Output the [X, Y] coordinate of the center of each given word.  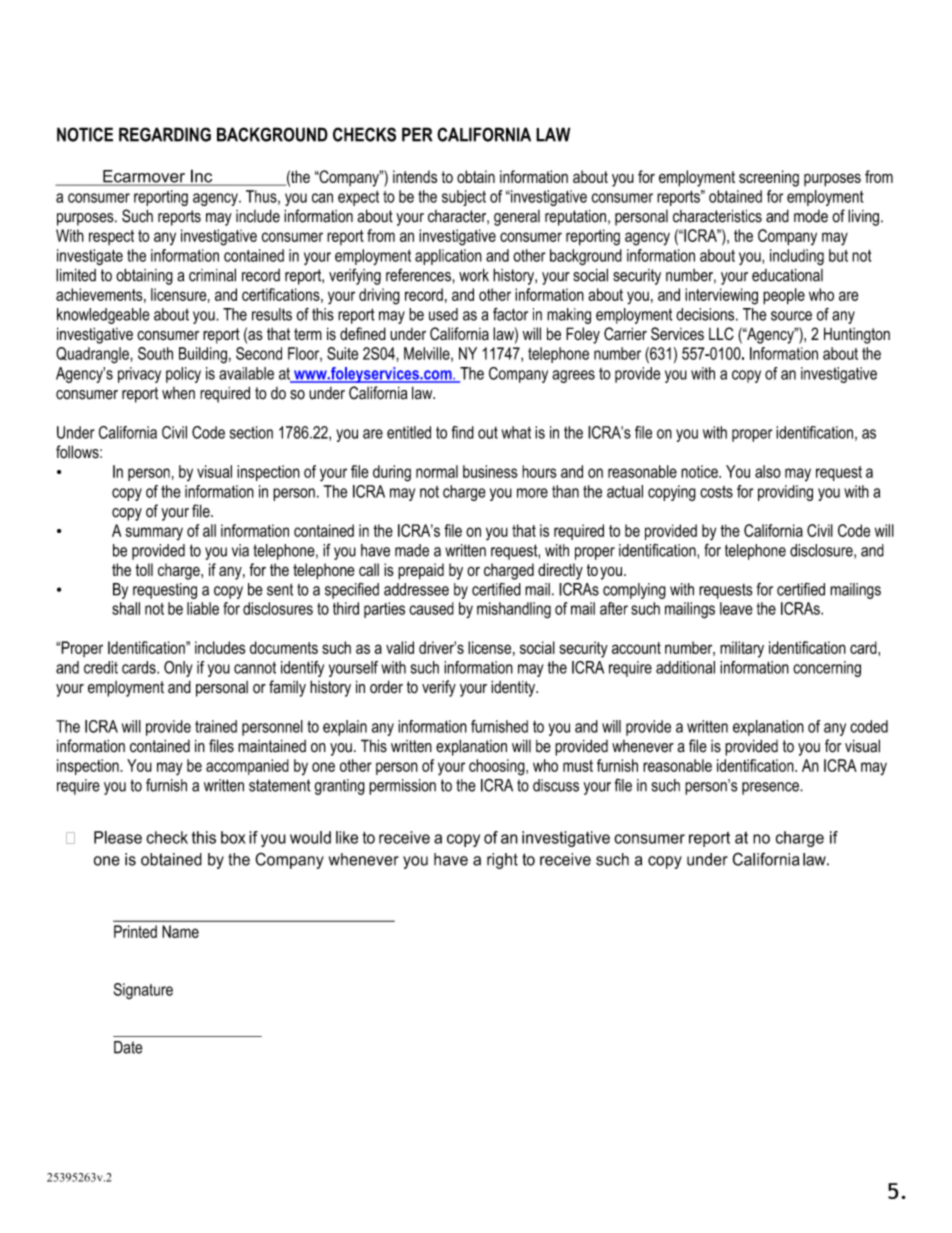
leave [736, 608]
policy [183, 375]
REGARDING [165, 134]
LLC [721, 334]
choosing [498, 767]
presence [771, 788]
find [463, 432]
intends [415, 176]
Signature [143, 991]
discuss [556, 785]
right [502, 861]
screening [769, 178]
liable [203, 608]
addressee [416, 589]
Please [118, 837]
